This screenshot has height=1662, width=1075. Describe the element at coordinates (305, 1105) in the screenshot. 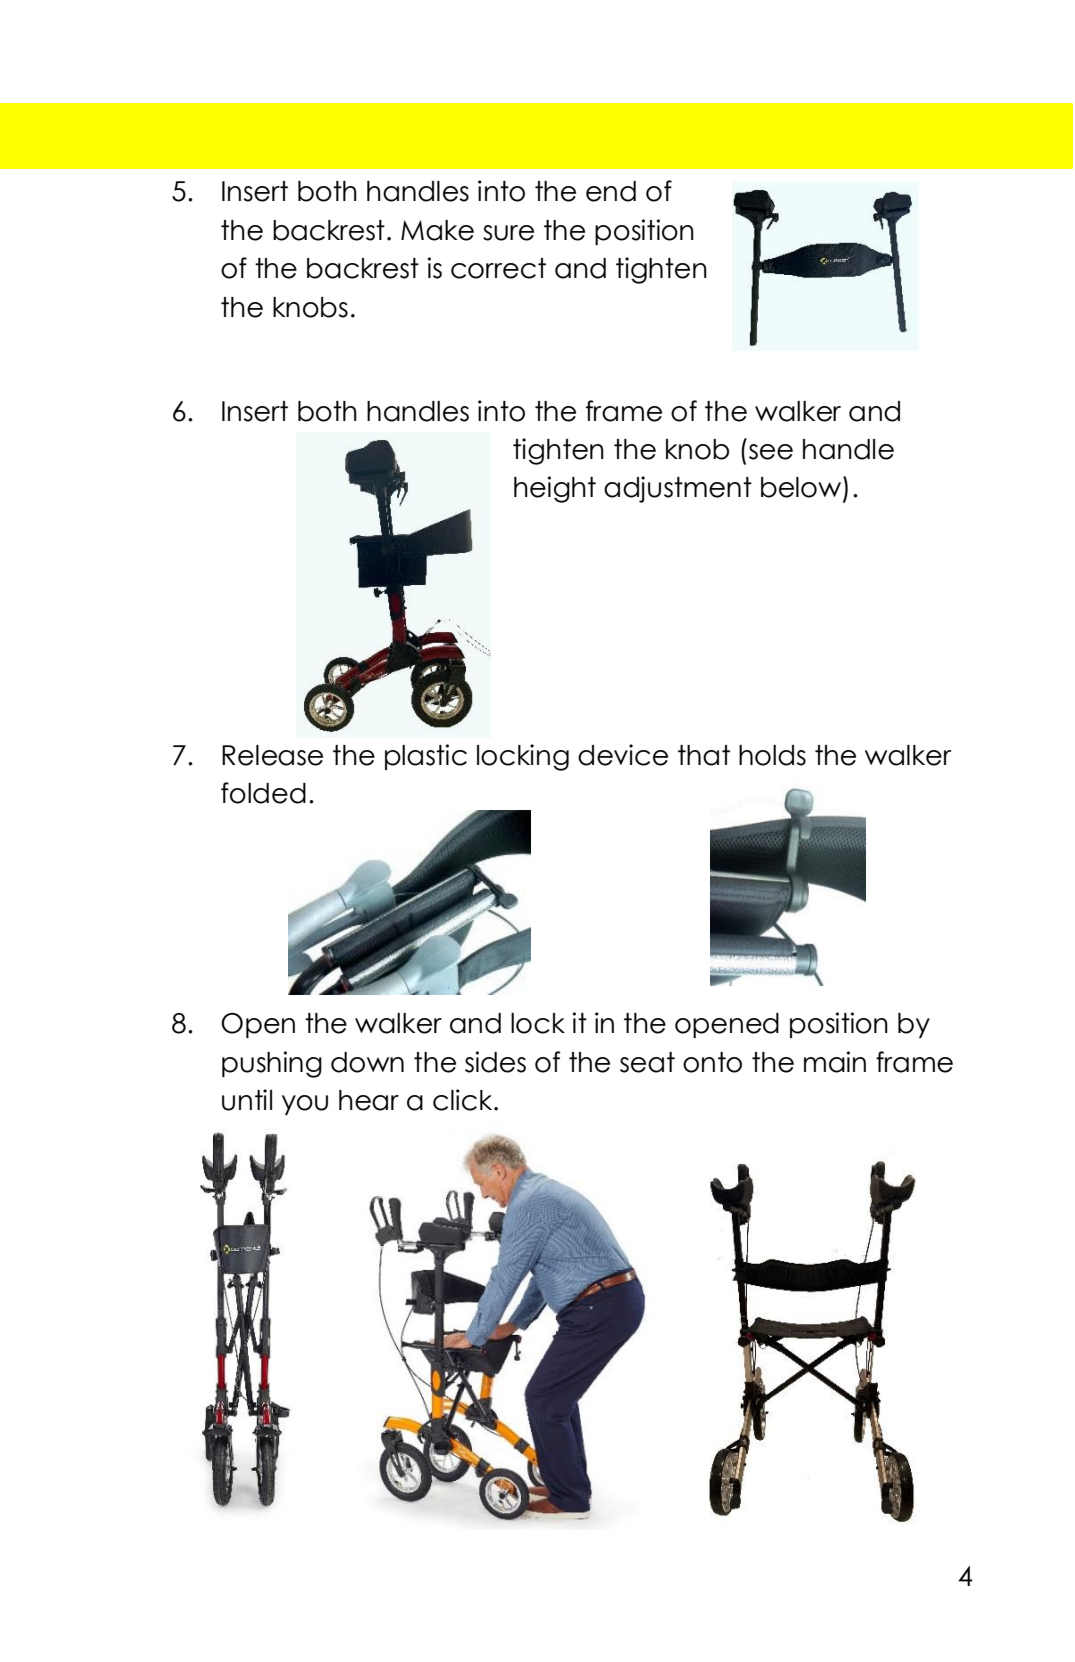

I see `you` at that location.
